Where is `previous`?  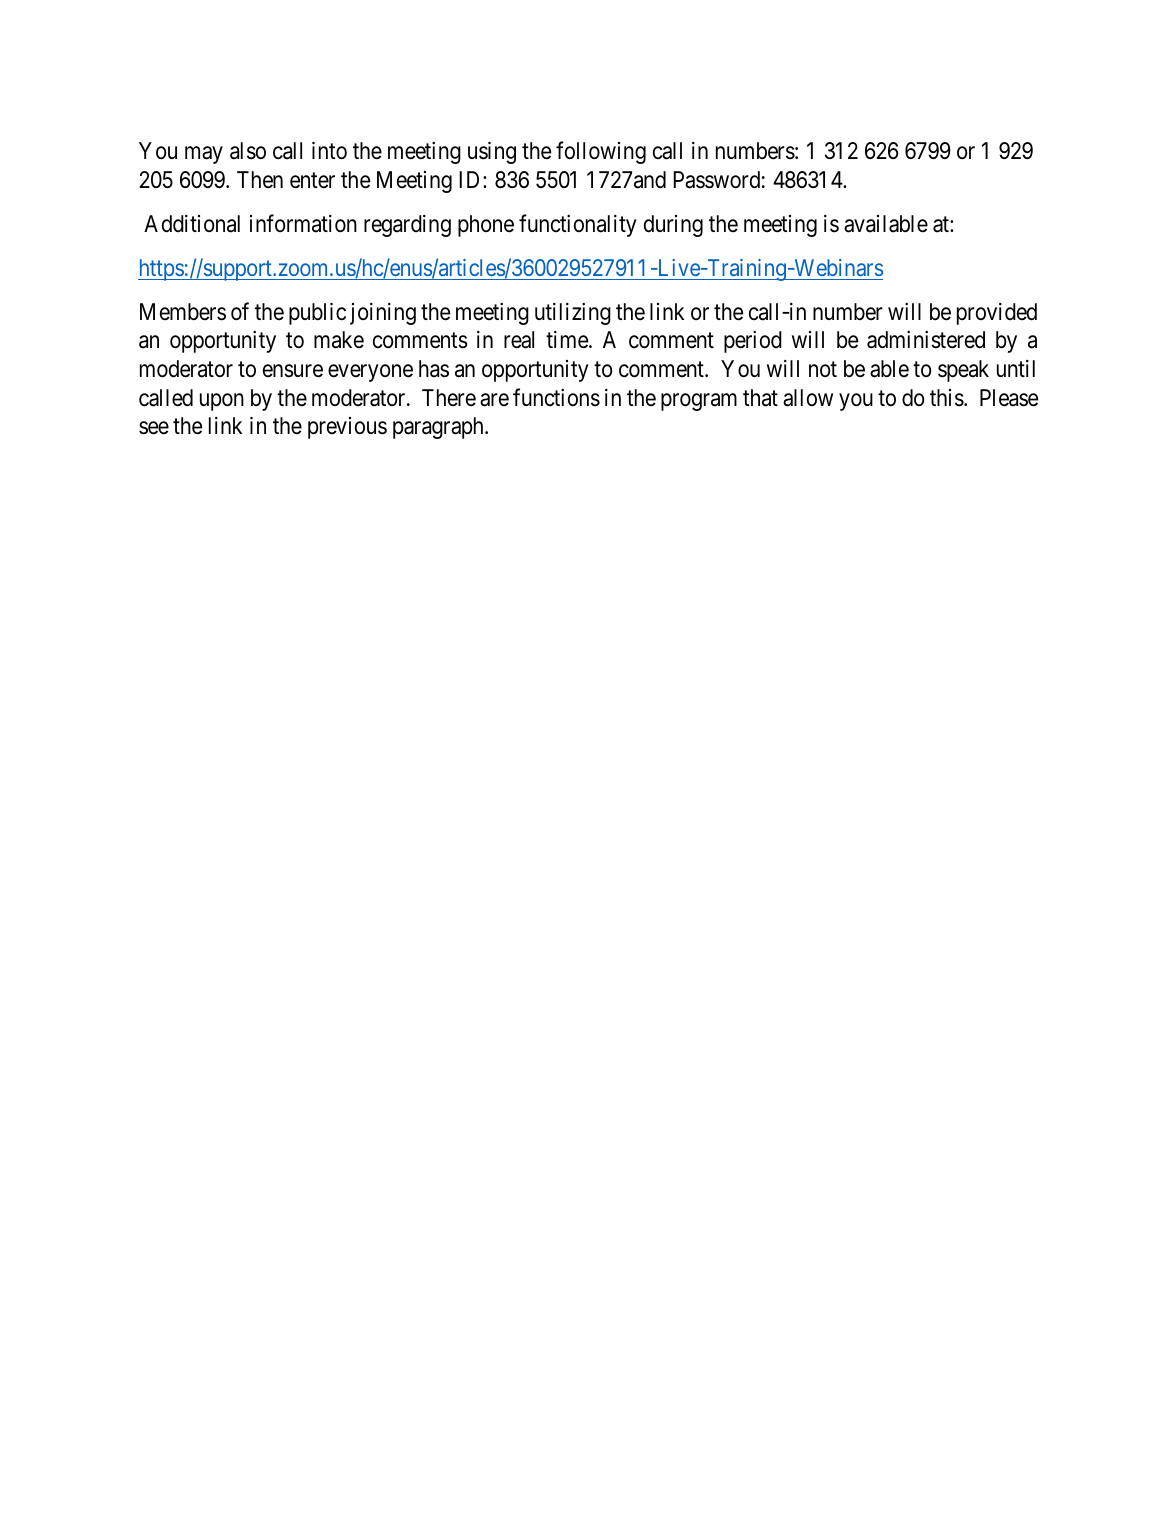
previous is located at coordinates (347, 428).
